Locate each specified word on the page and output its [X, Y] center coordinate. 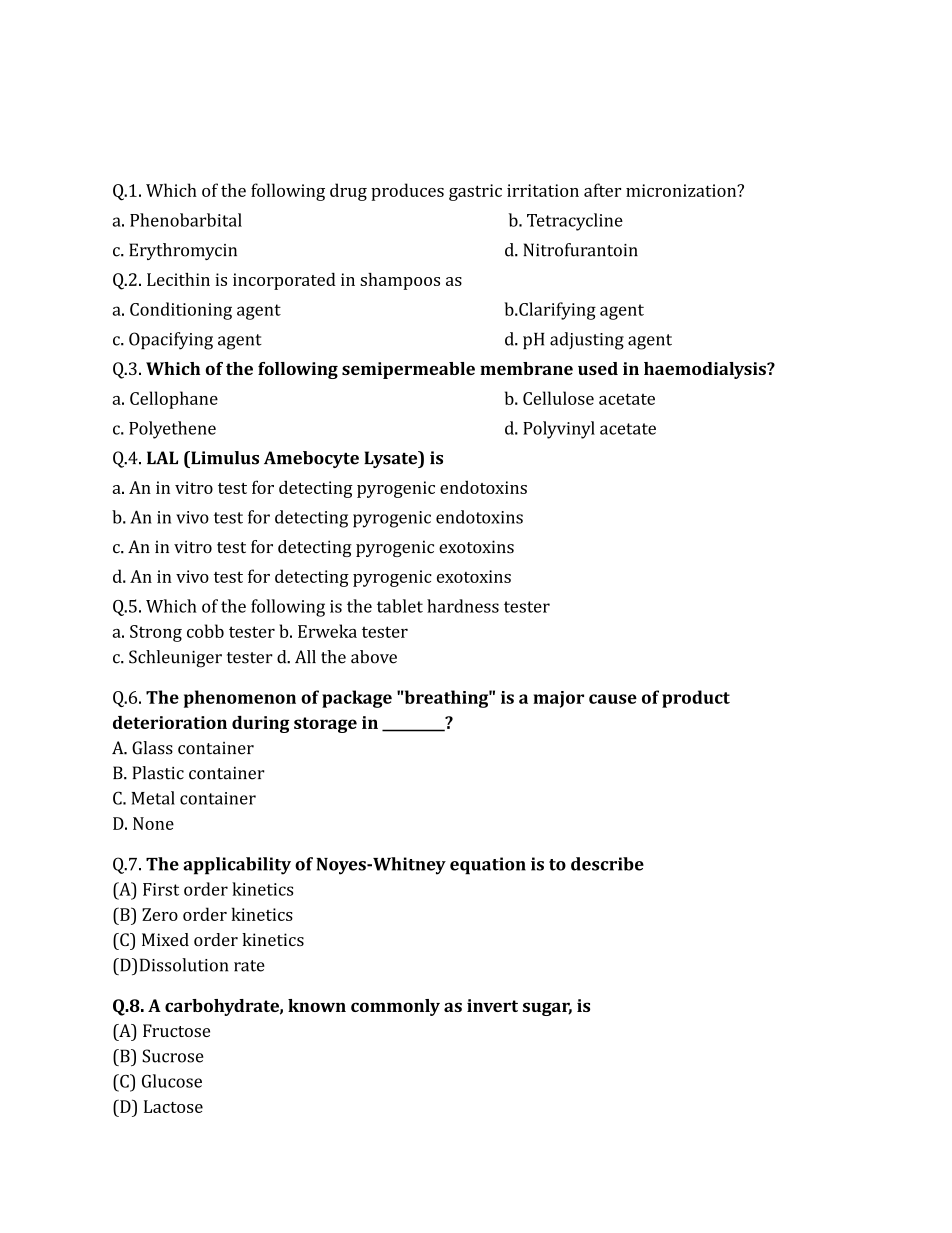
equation [488, 866]
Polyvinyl [559, 430]
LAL [162, 457]
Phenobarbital [186, 220]
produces [407, 192]
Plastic [158, 773]
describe [607, 864]
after [602, 190]
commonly [395, 1007]
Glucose [172, 1081]
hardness [463, 606]
